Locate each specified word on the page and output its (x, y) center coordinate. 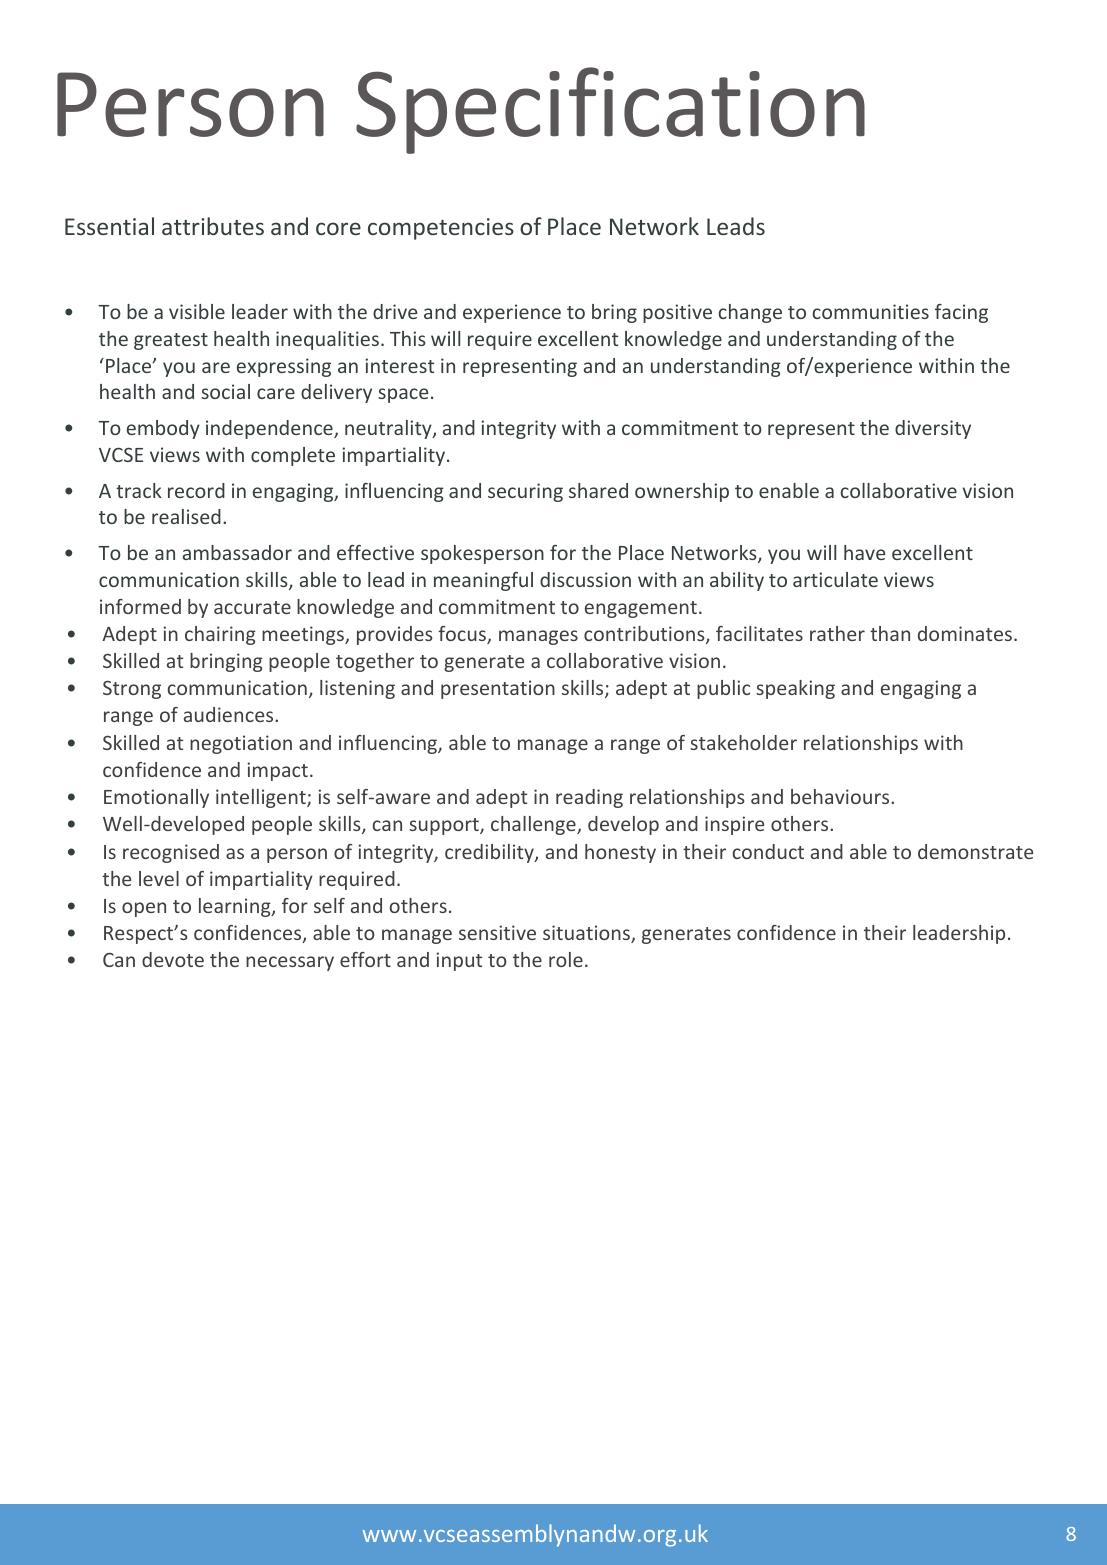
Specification (610, 110)
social (225, 391)
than (890, 633)
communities (871, 311)
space (403, 395)
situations (587, 934)
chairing (220, 635)
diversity (933, 429)
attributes (213, 226)
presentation (498, 689)
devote (173, 959)
